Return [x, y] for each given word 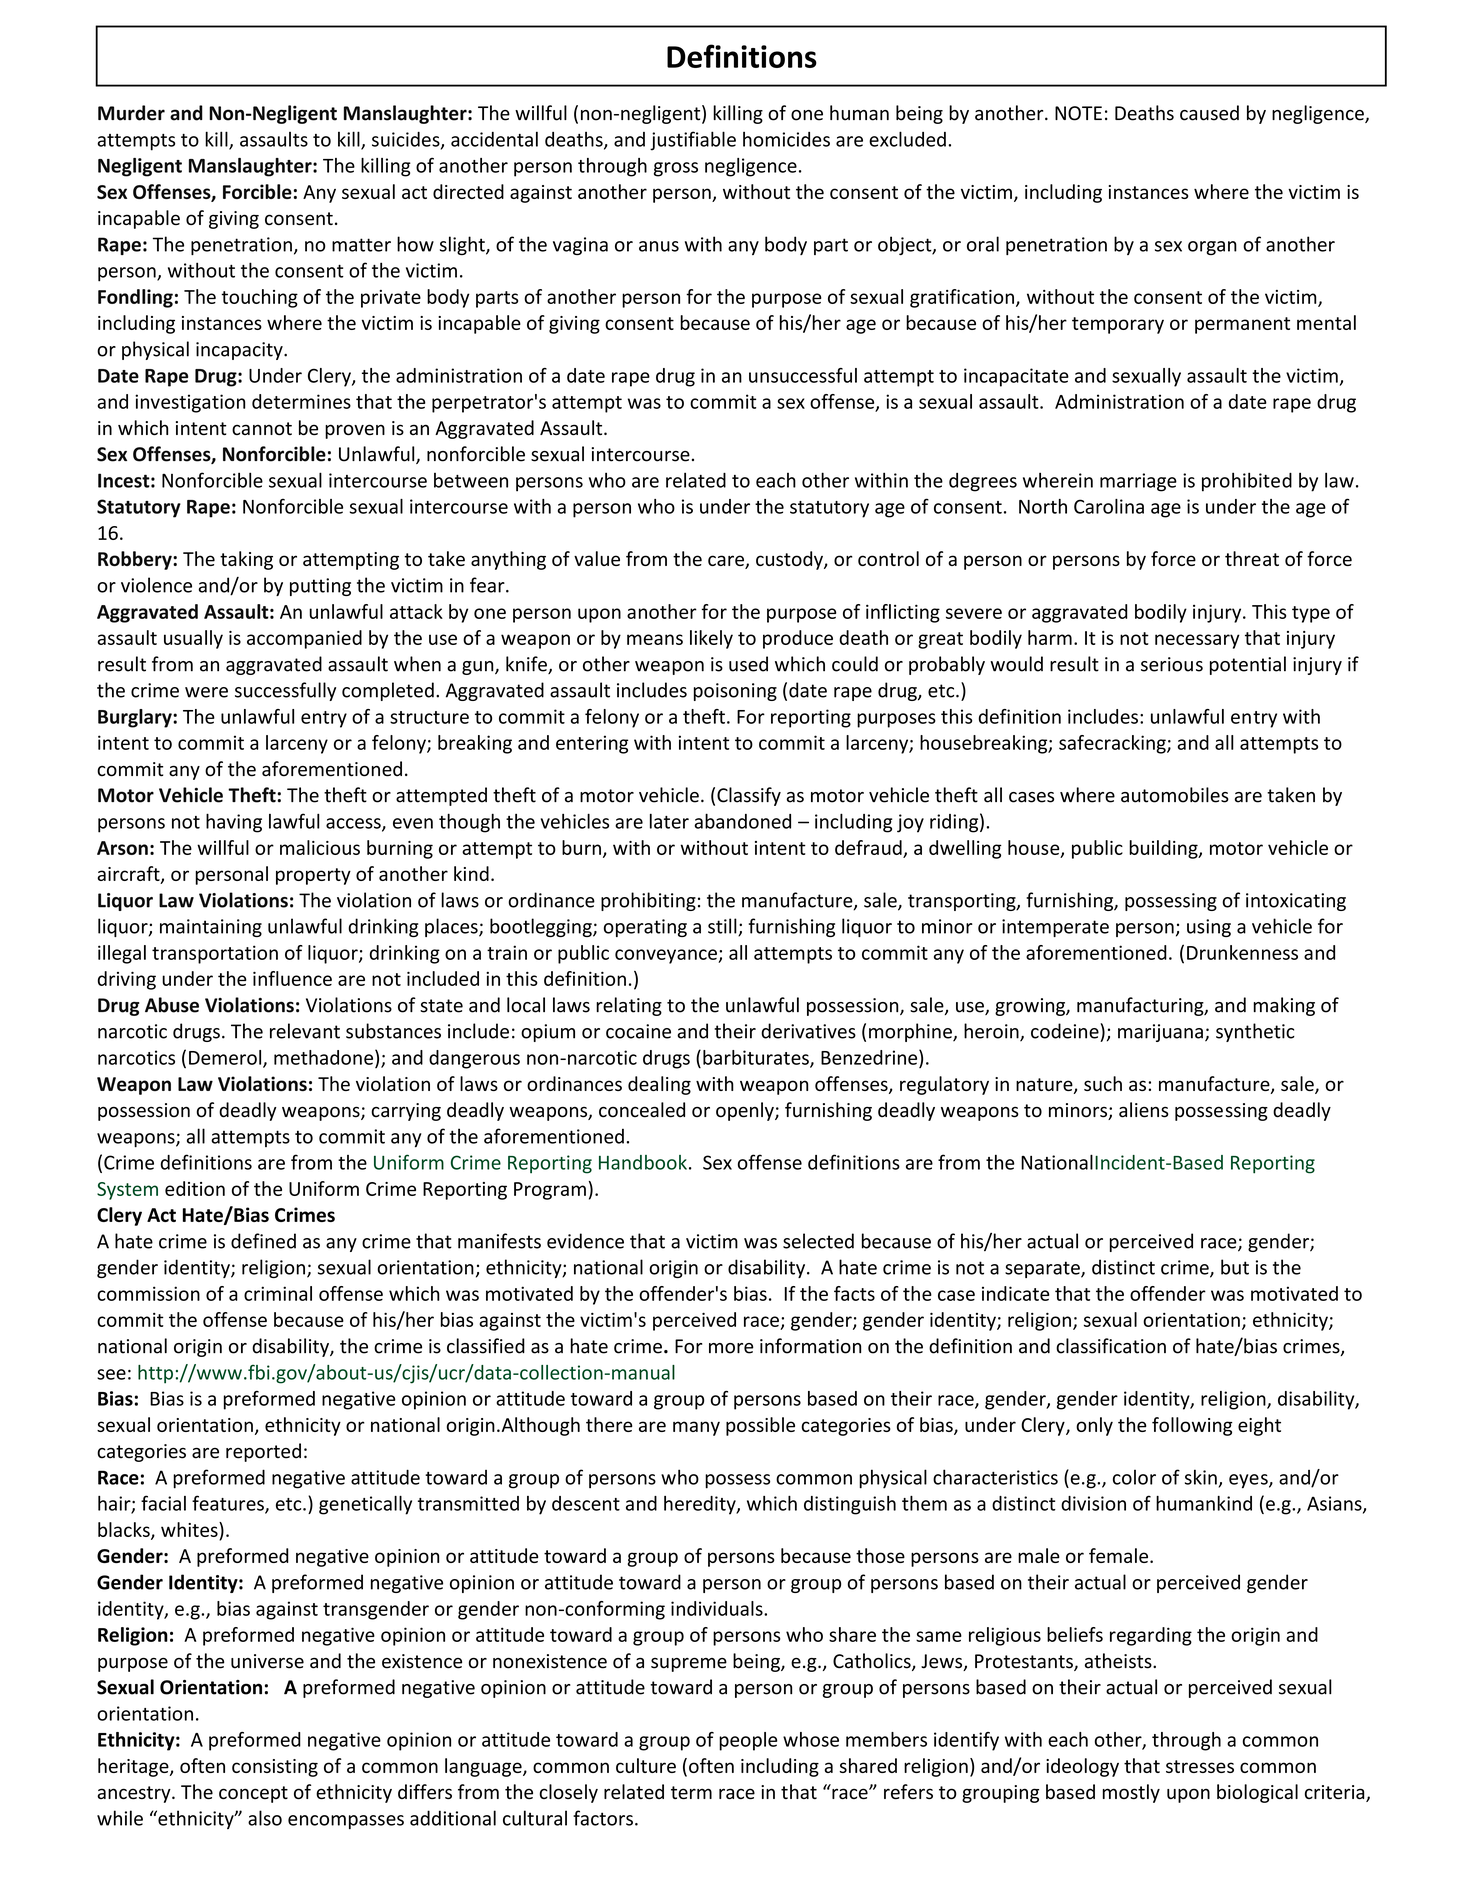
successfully [285, 691]
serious [1172, 664]
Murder [131, 113]
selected [818, 1241]
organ [1212, 248]
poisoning [735, 692]
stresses [1200, 1766]
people [748, 1741]
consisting [275, 1768]
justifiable [693, 141]
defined [263, 1241]
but [1235, 1267]
